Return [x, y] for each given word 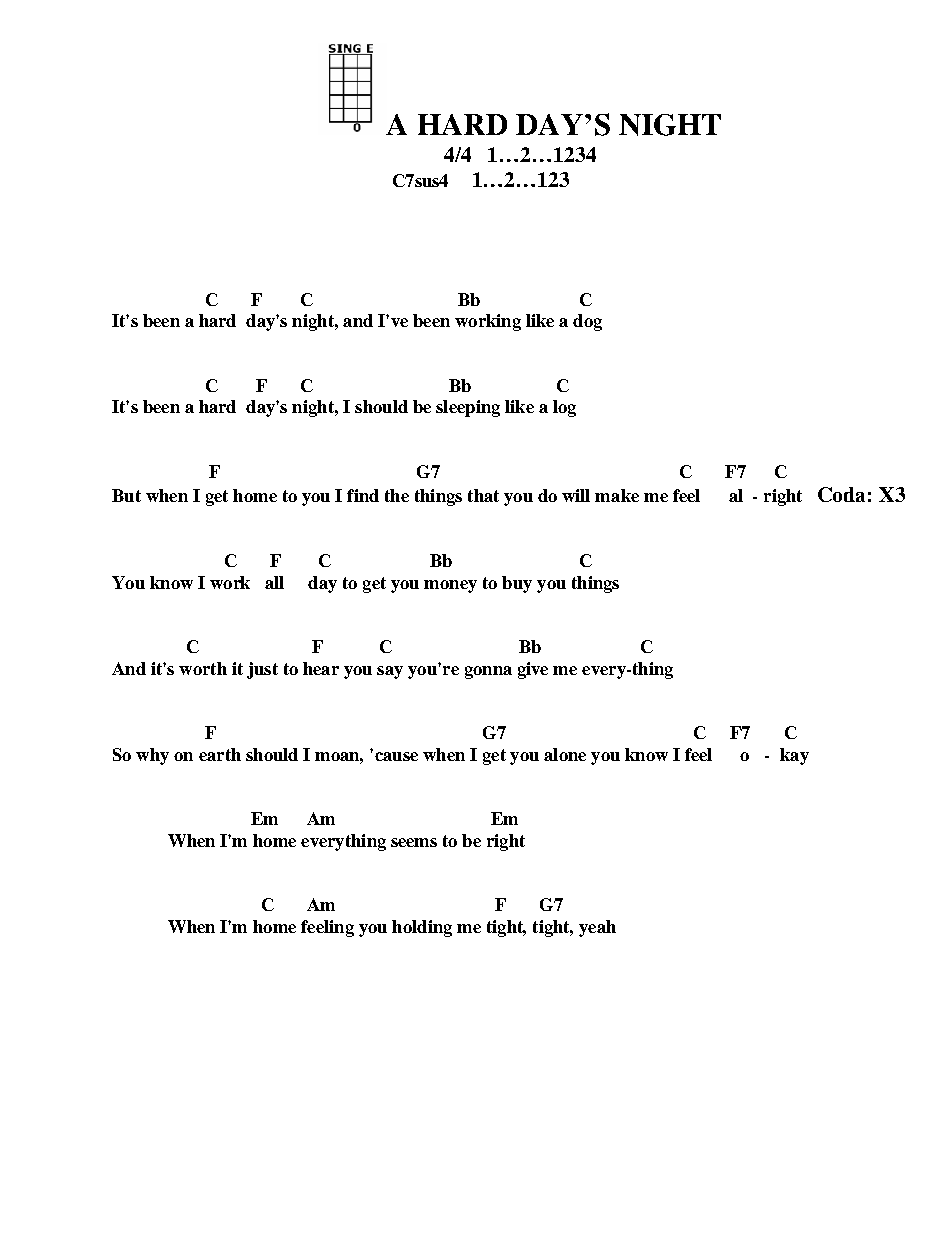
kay [794, 756]
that [483, 495]
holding [422, 928]
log [564, 408]
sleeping [468, 408]
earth [220, 754]
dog [587, 322]
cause [396, 756]
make [617, 495]
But [126, 495]
